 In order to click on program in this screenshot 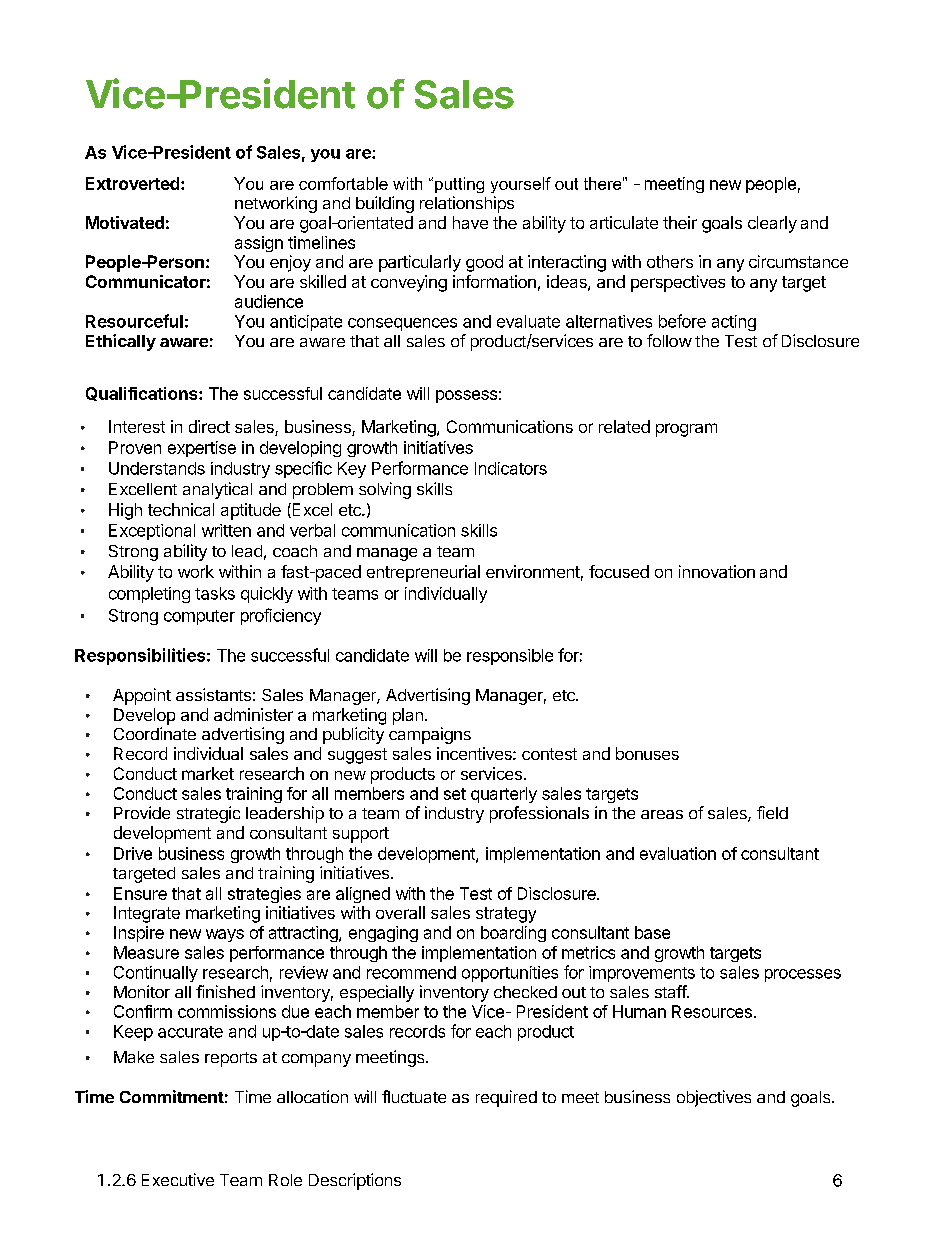, I will do `click(686, 430)`.
